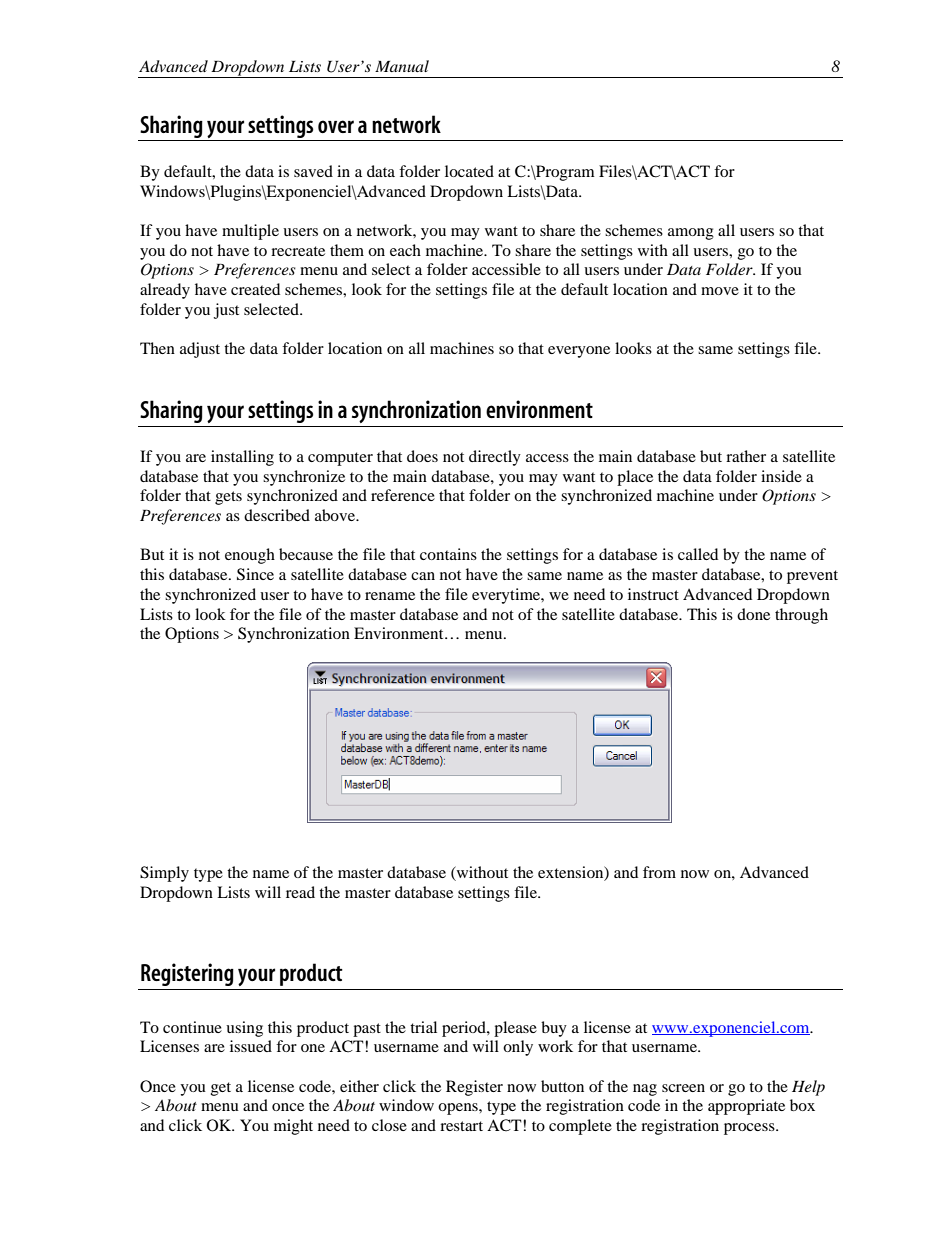 Image resolution: width=952 pixels, height=1233 pixels. What do you see at coordinates (448, 554) in the screenshot?
I see `contains` at bounding box center [448, 554].
